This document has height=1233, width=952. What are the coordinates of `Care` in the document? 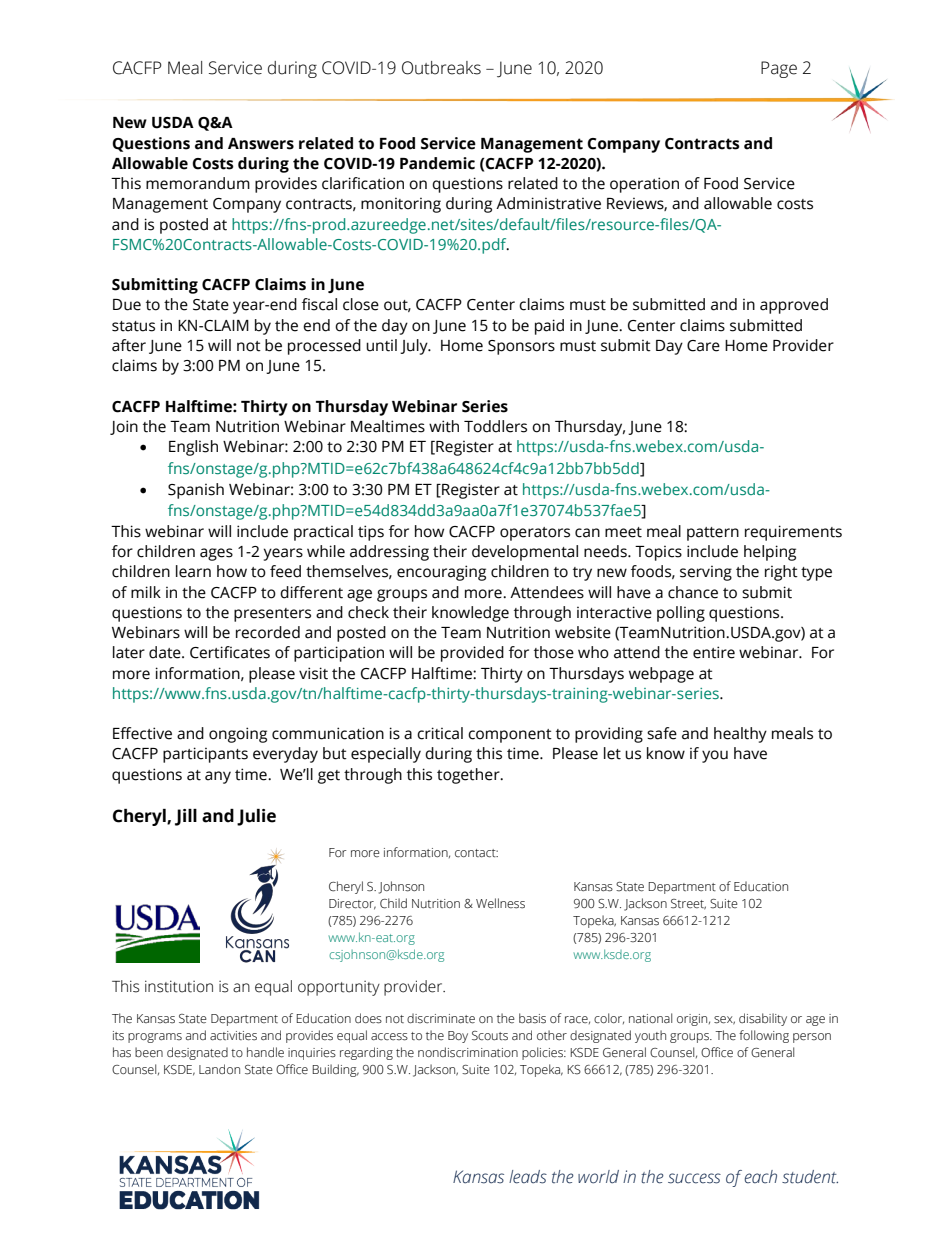 It's located at (703, 346).
